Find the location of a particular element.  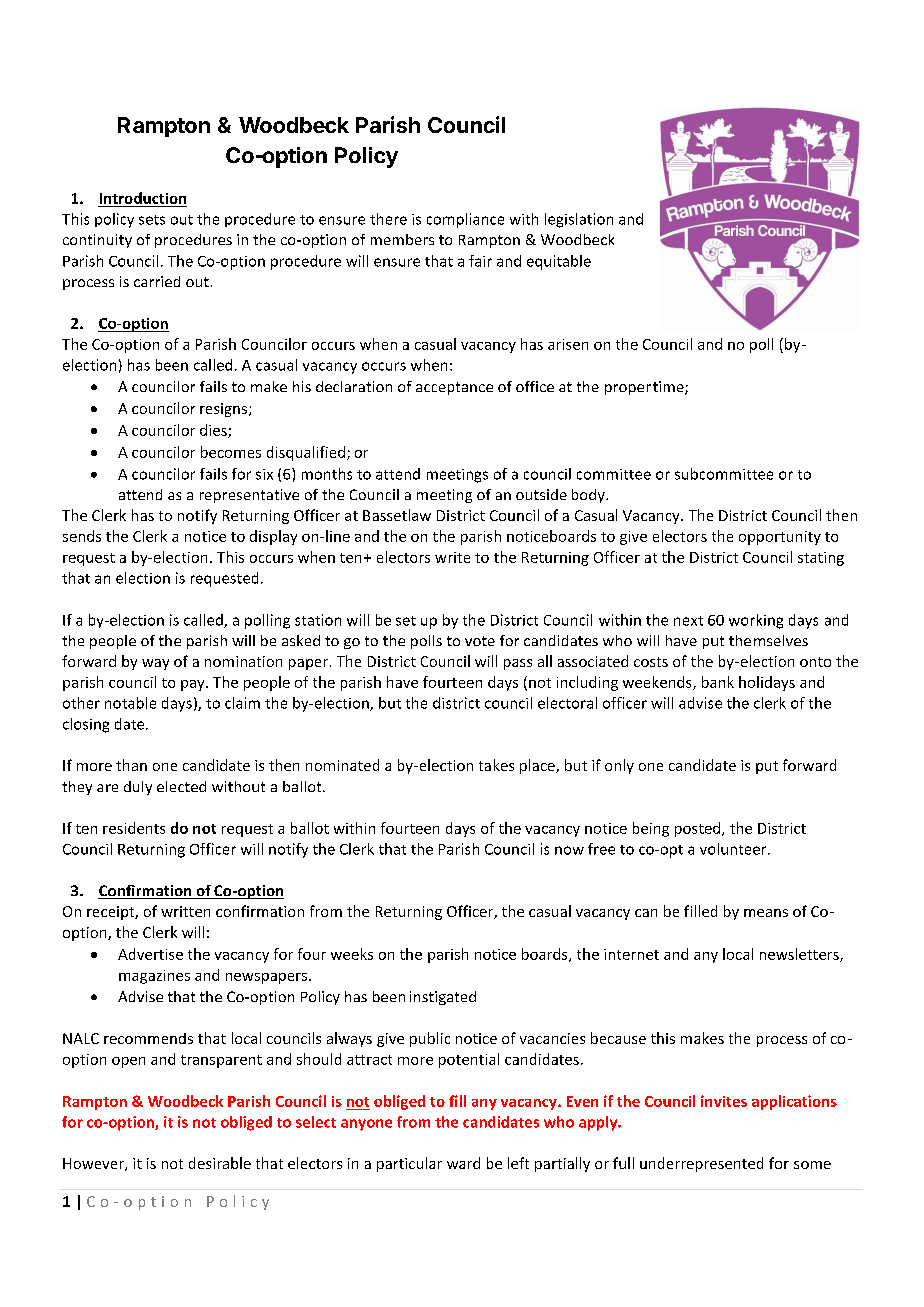

underrepresented is located at coordinates (701, 1164).
